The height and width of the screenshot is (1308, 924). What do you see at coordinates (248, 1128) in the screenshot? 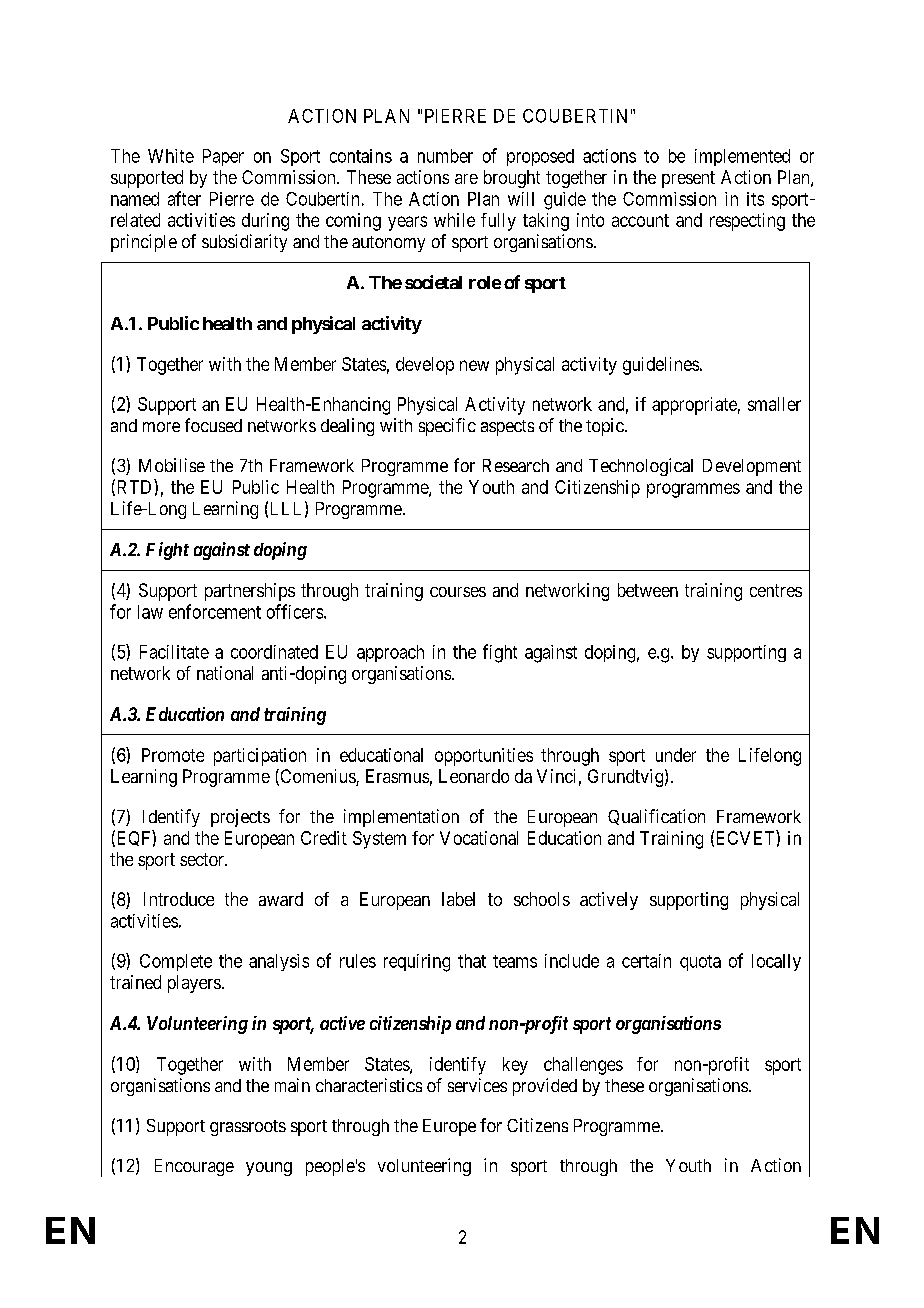
I see `grassroots` at bounding box center [248, 1128].
